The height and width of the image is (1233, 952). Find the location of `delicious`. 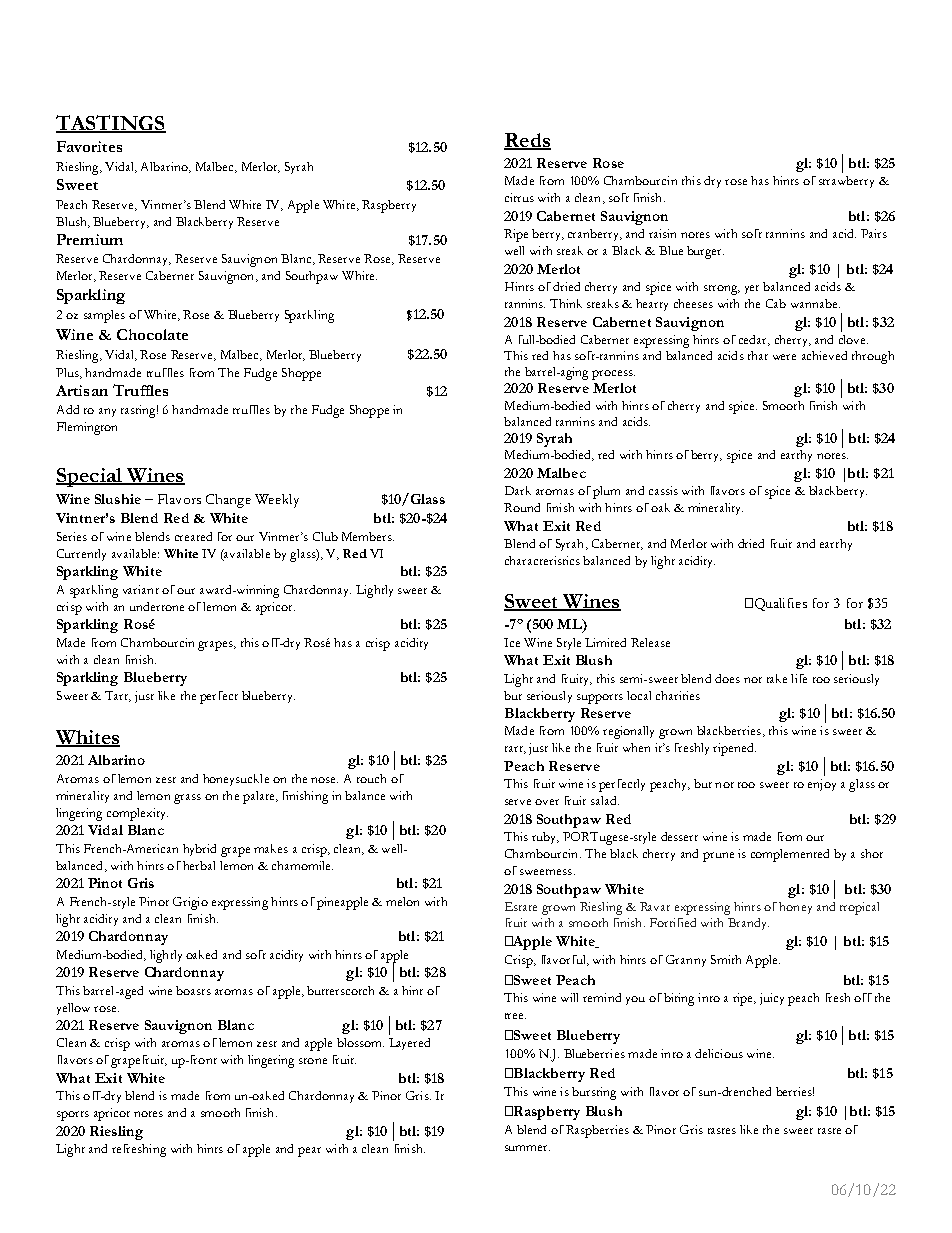

delicious is located at coordinates (719, 1053).
